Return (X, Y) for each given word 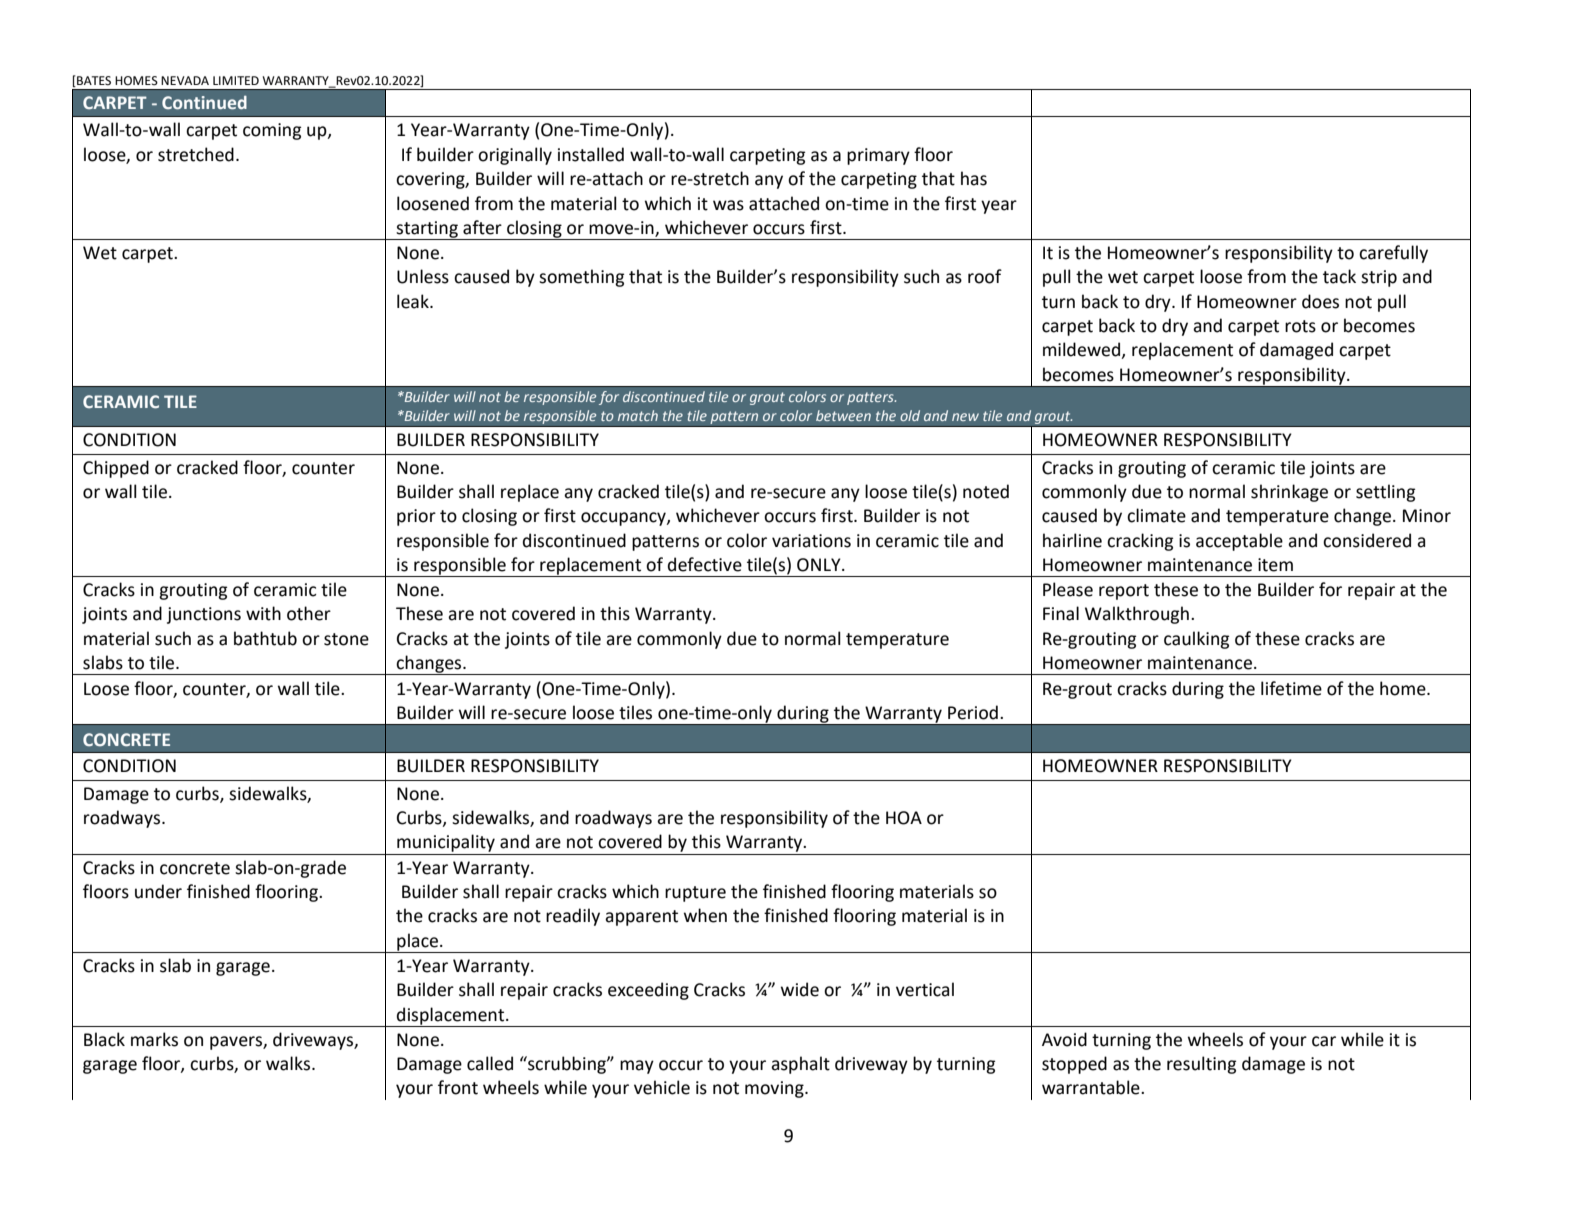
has (974, 178)
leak (414, 301)
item (1275, 565)
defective (705, 564)
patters (871, 398)
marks (154, 1039)
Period (973, 712)
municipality (446, 843)
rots (1300, 326)
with (263, 613)
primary (878, 156)
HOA (904, 818)
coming (272, 131)
